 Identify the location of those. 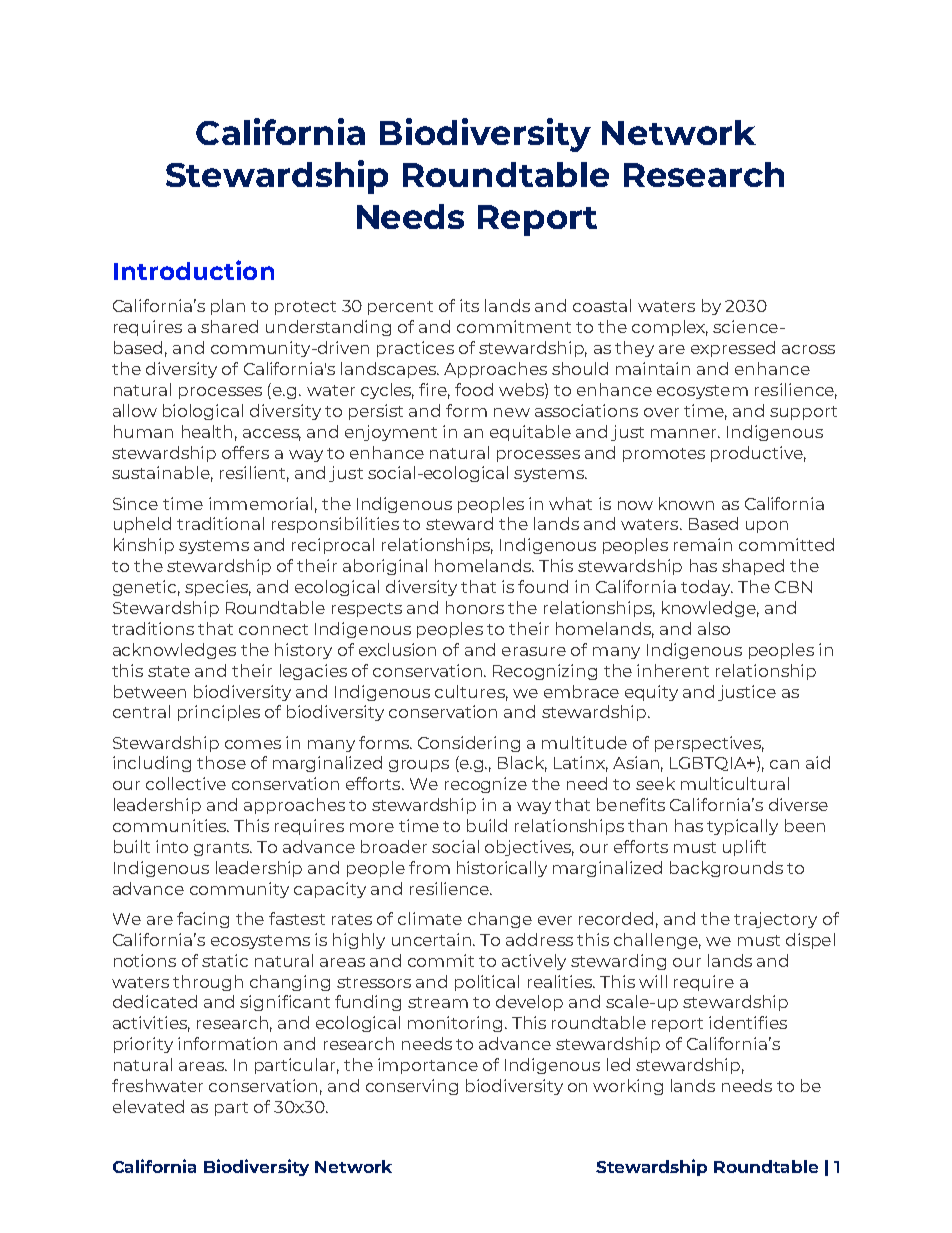
(221, 762).
